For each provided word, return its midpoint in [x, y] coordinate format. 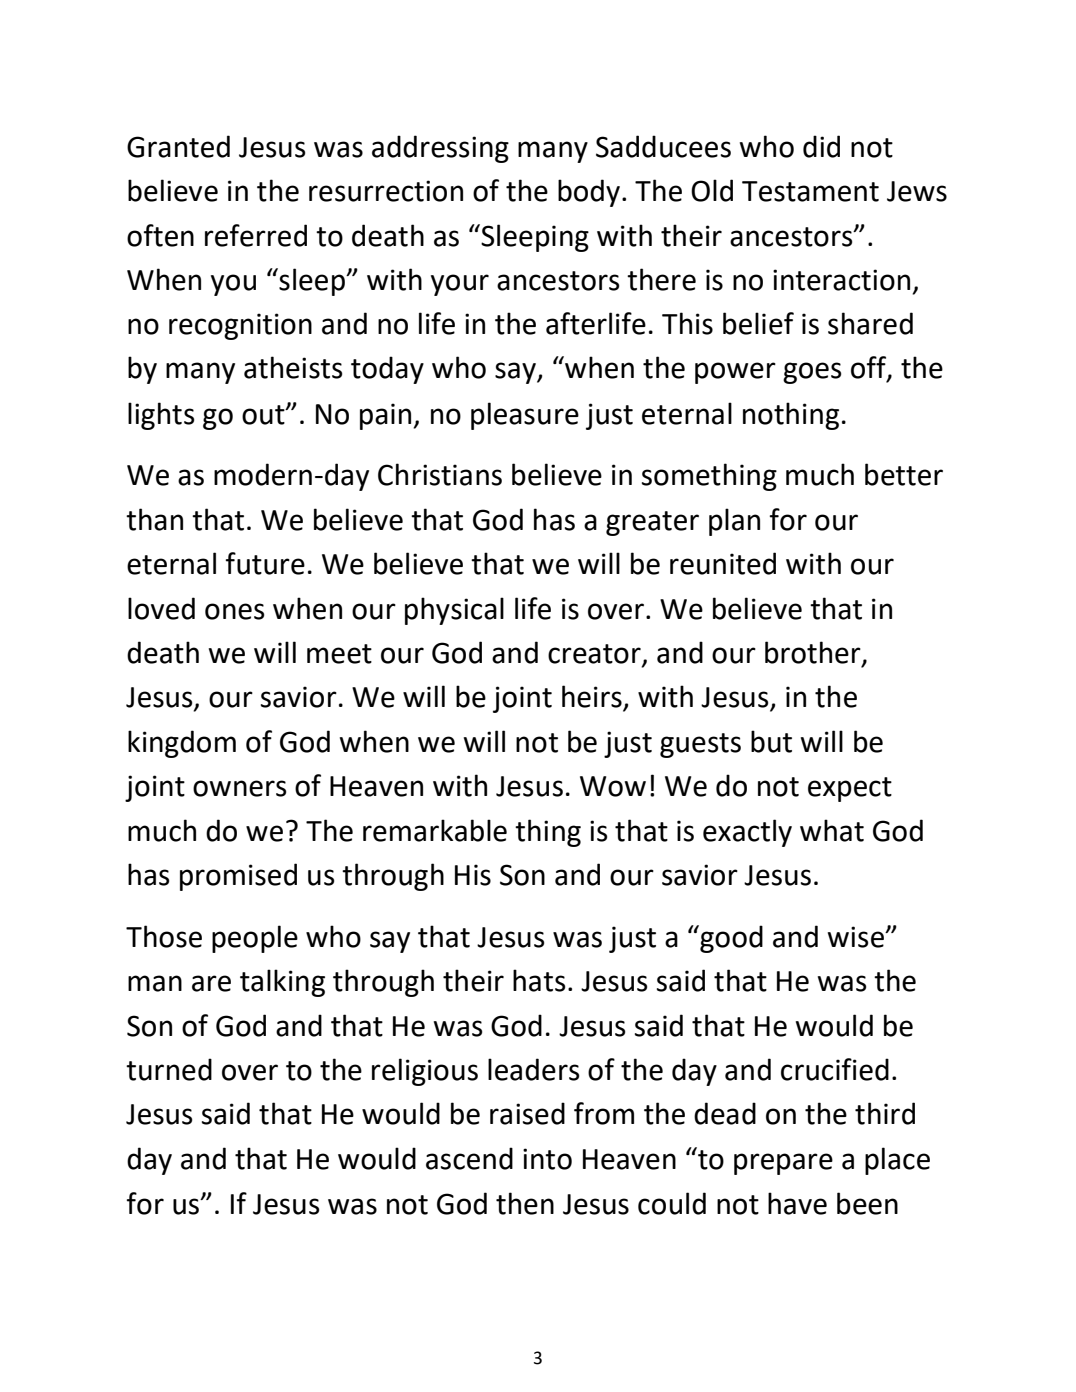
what [832, 830]
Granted [178, 146]
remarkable [435, 830]
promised [238, 877]
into [547, 1159]
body [589, 193]
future [265, 563]
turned [169, 1069]
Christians [440, 474]
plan [734, 522]
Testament [810, 191]
